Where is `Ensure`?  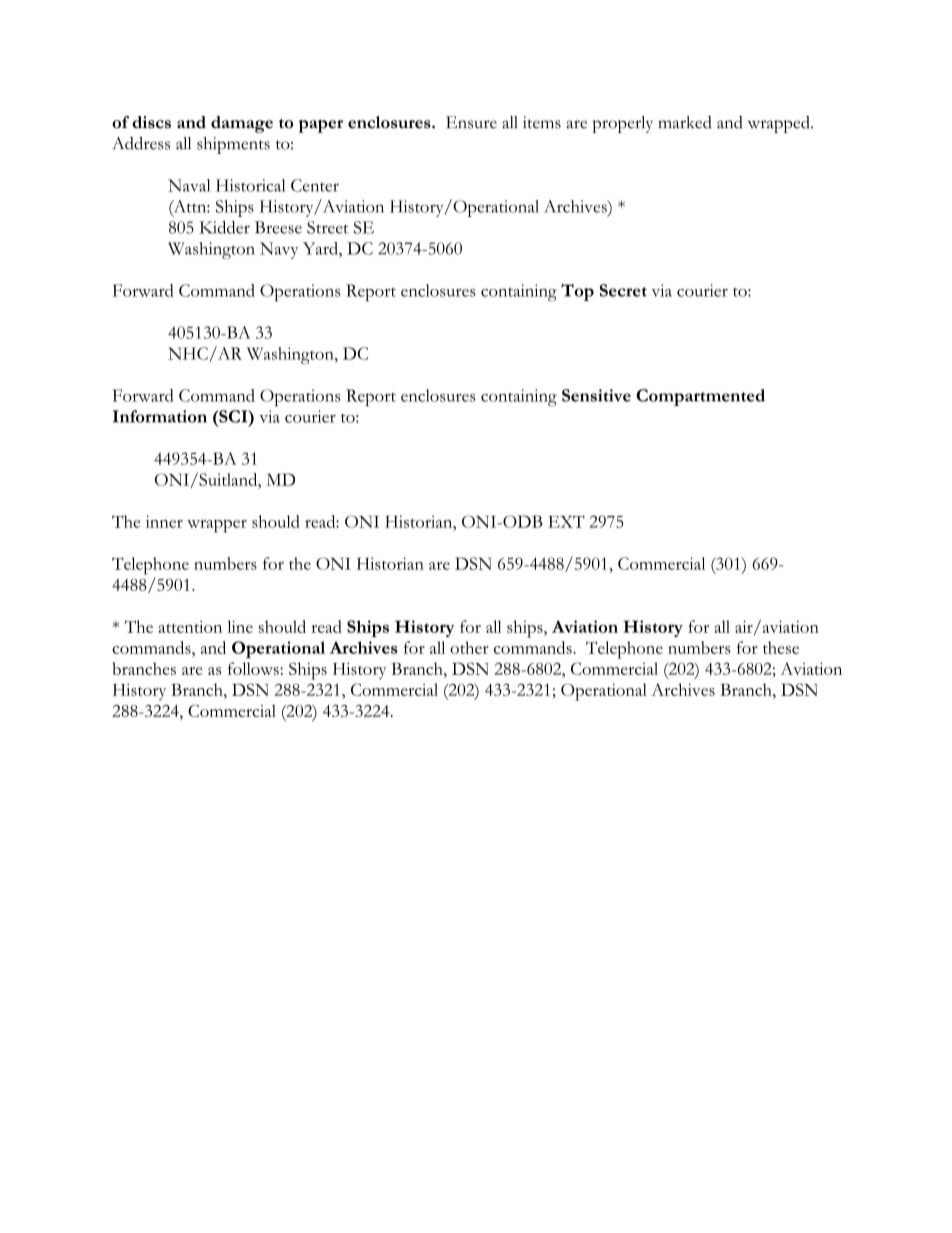
Ensure is located at coordinates (471, 122).
